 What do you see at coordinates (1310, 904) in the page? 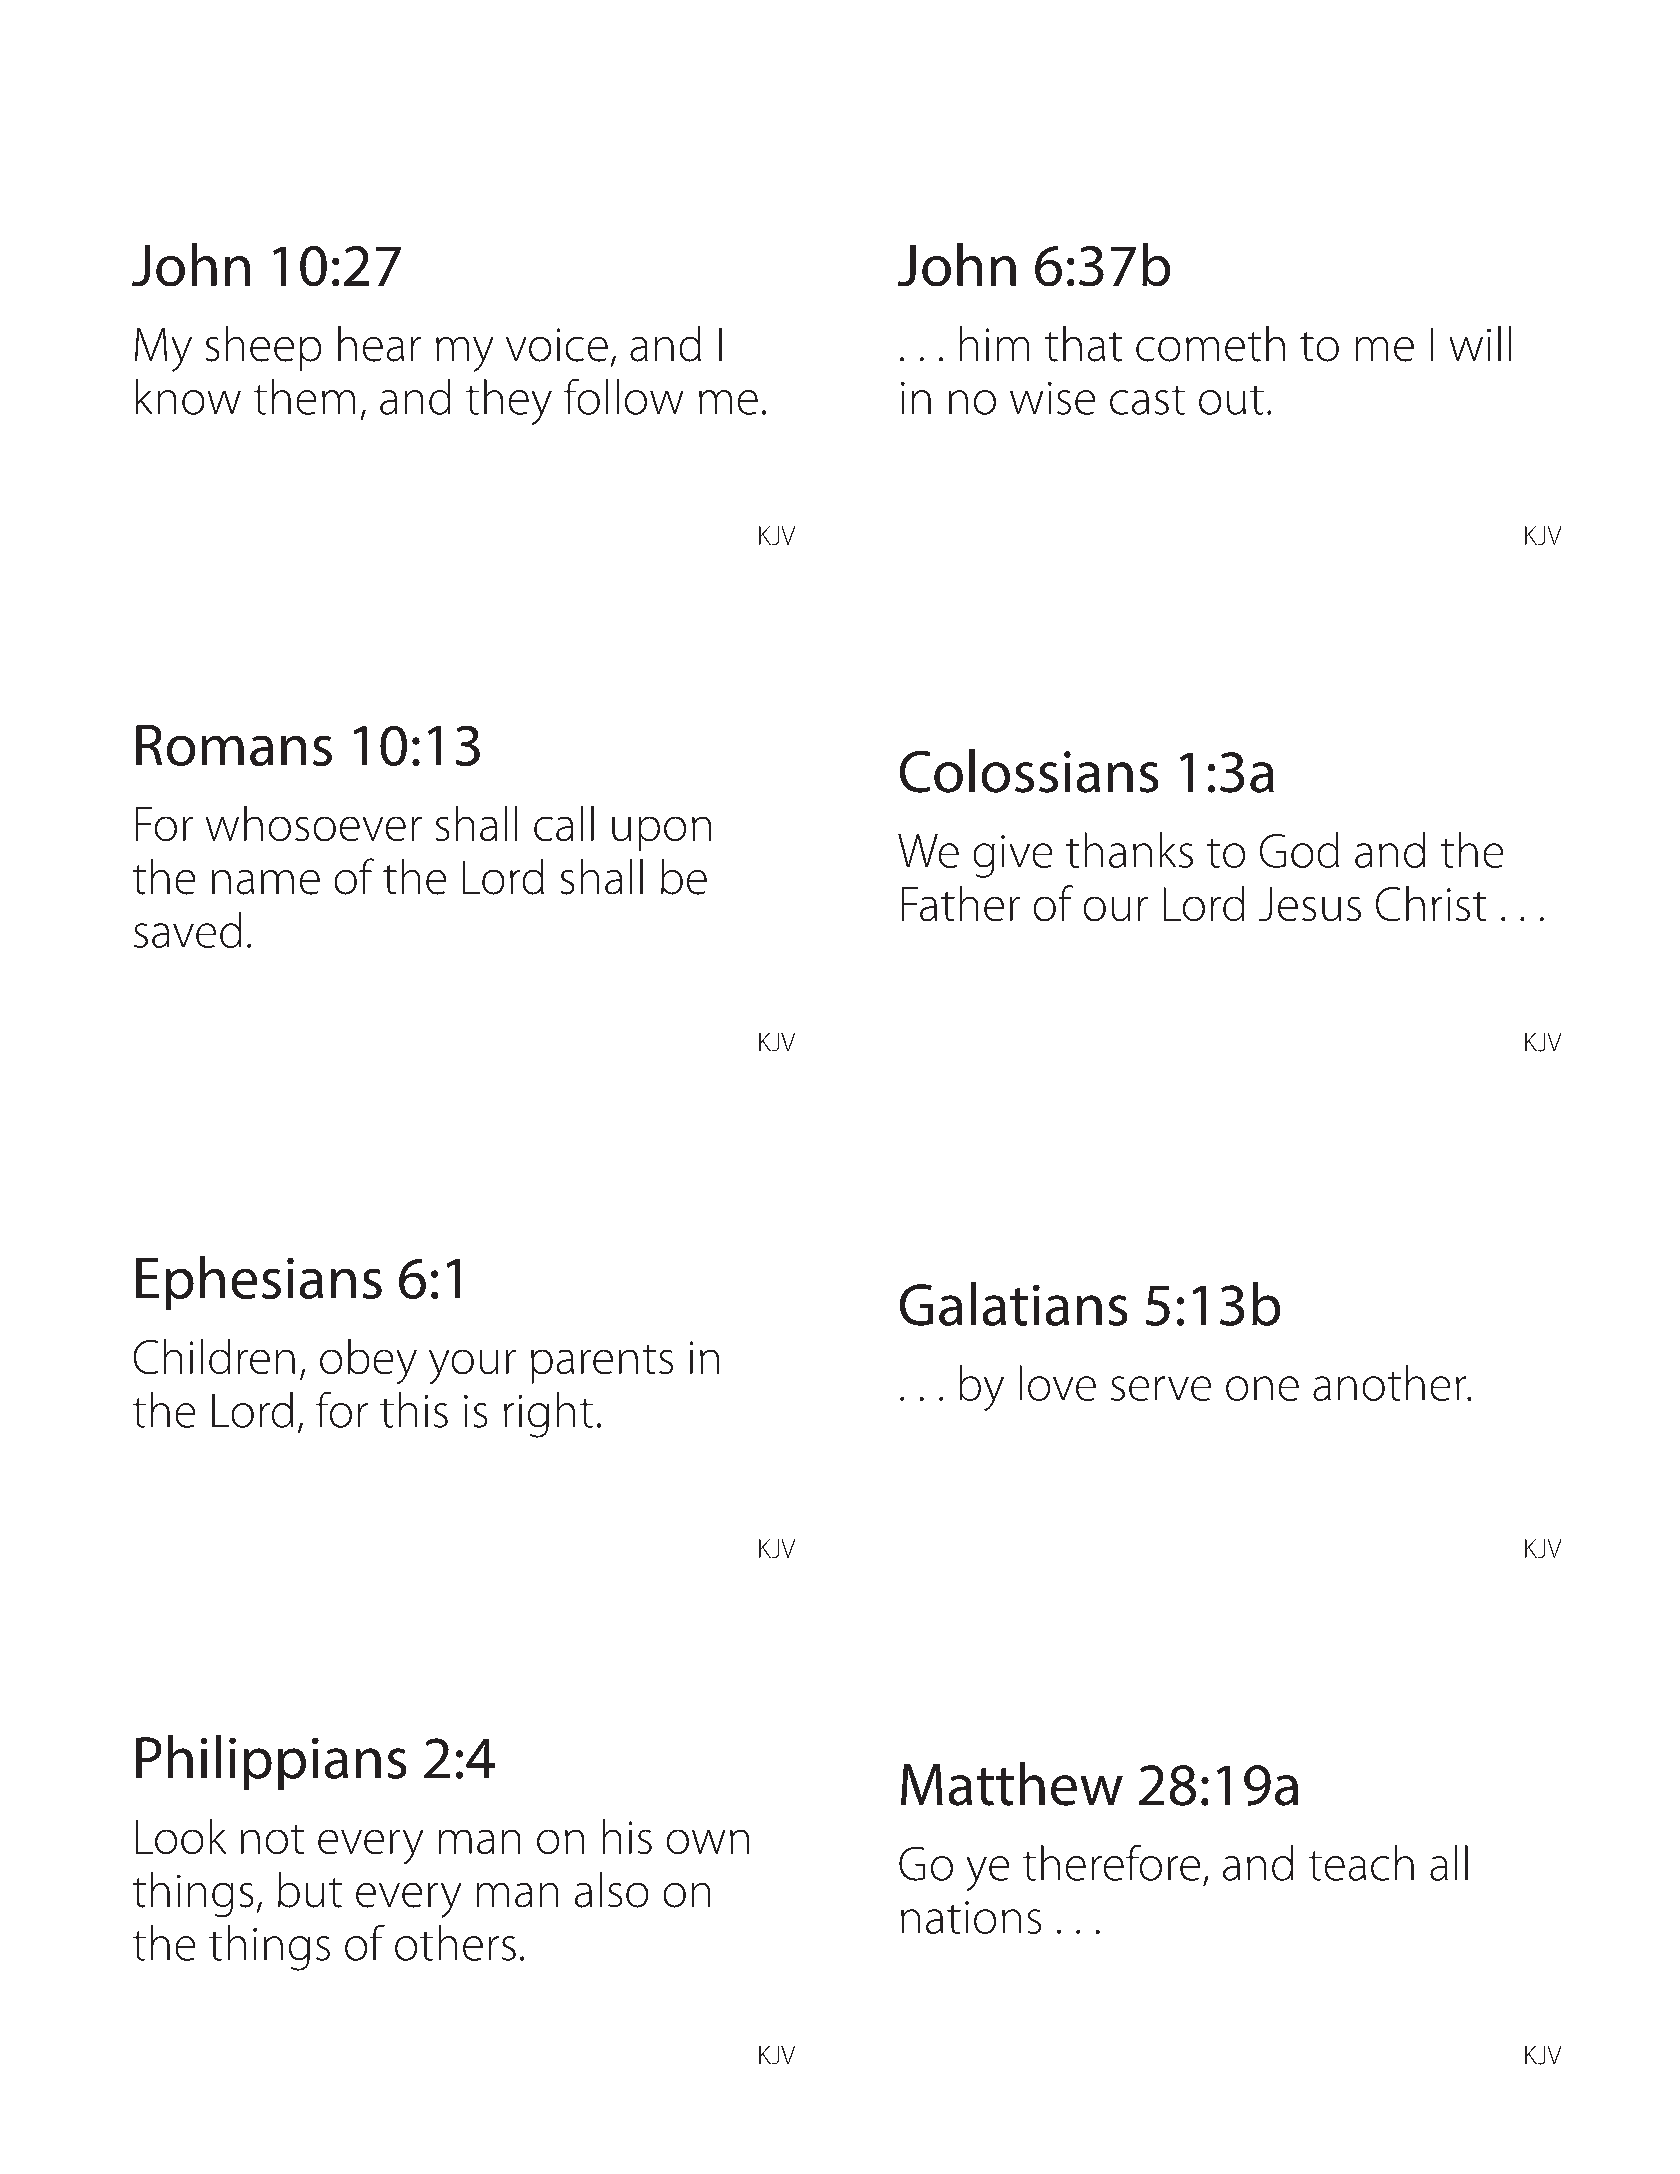
I see `Jesus` at bounding box center [1310, 904].
